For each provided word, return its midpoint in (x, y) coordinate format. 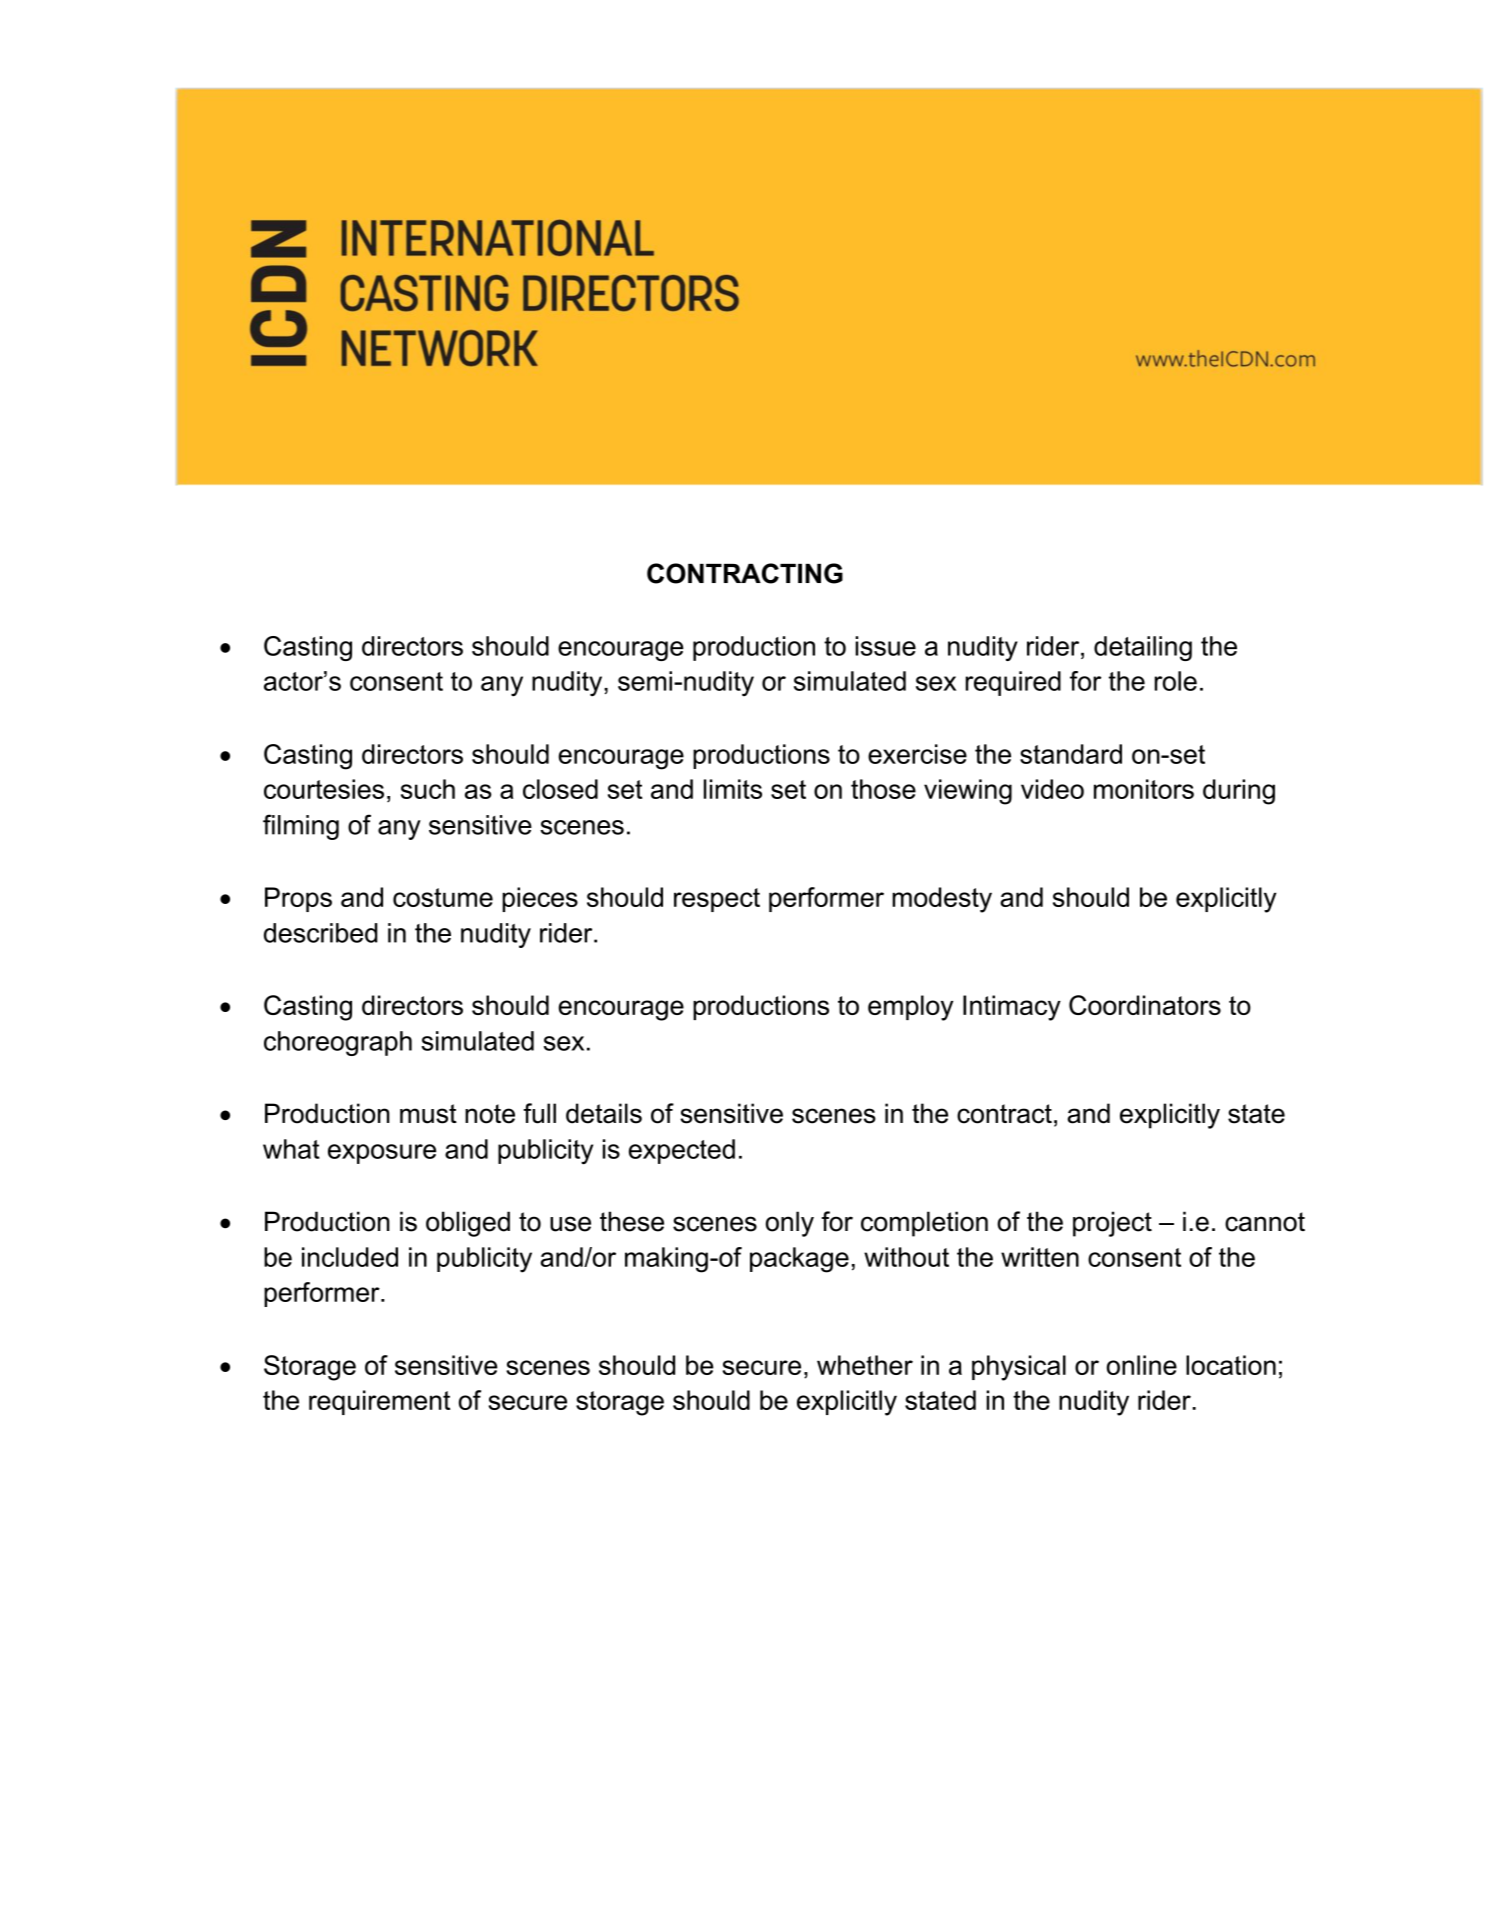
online (1142, 1365)
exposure (382, 1154)
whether (865, 1365)
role (1175, 681)
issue (885, 646)
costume (443, 897)
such (428, 789)
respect (717, 900)
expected (682, 1151)
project (1112, 1224)
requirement (379, 1402)
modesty (942, 900)
